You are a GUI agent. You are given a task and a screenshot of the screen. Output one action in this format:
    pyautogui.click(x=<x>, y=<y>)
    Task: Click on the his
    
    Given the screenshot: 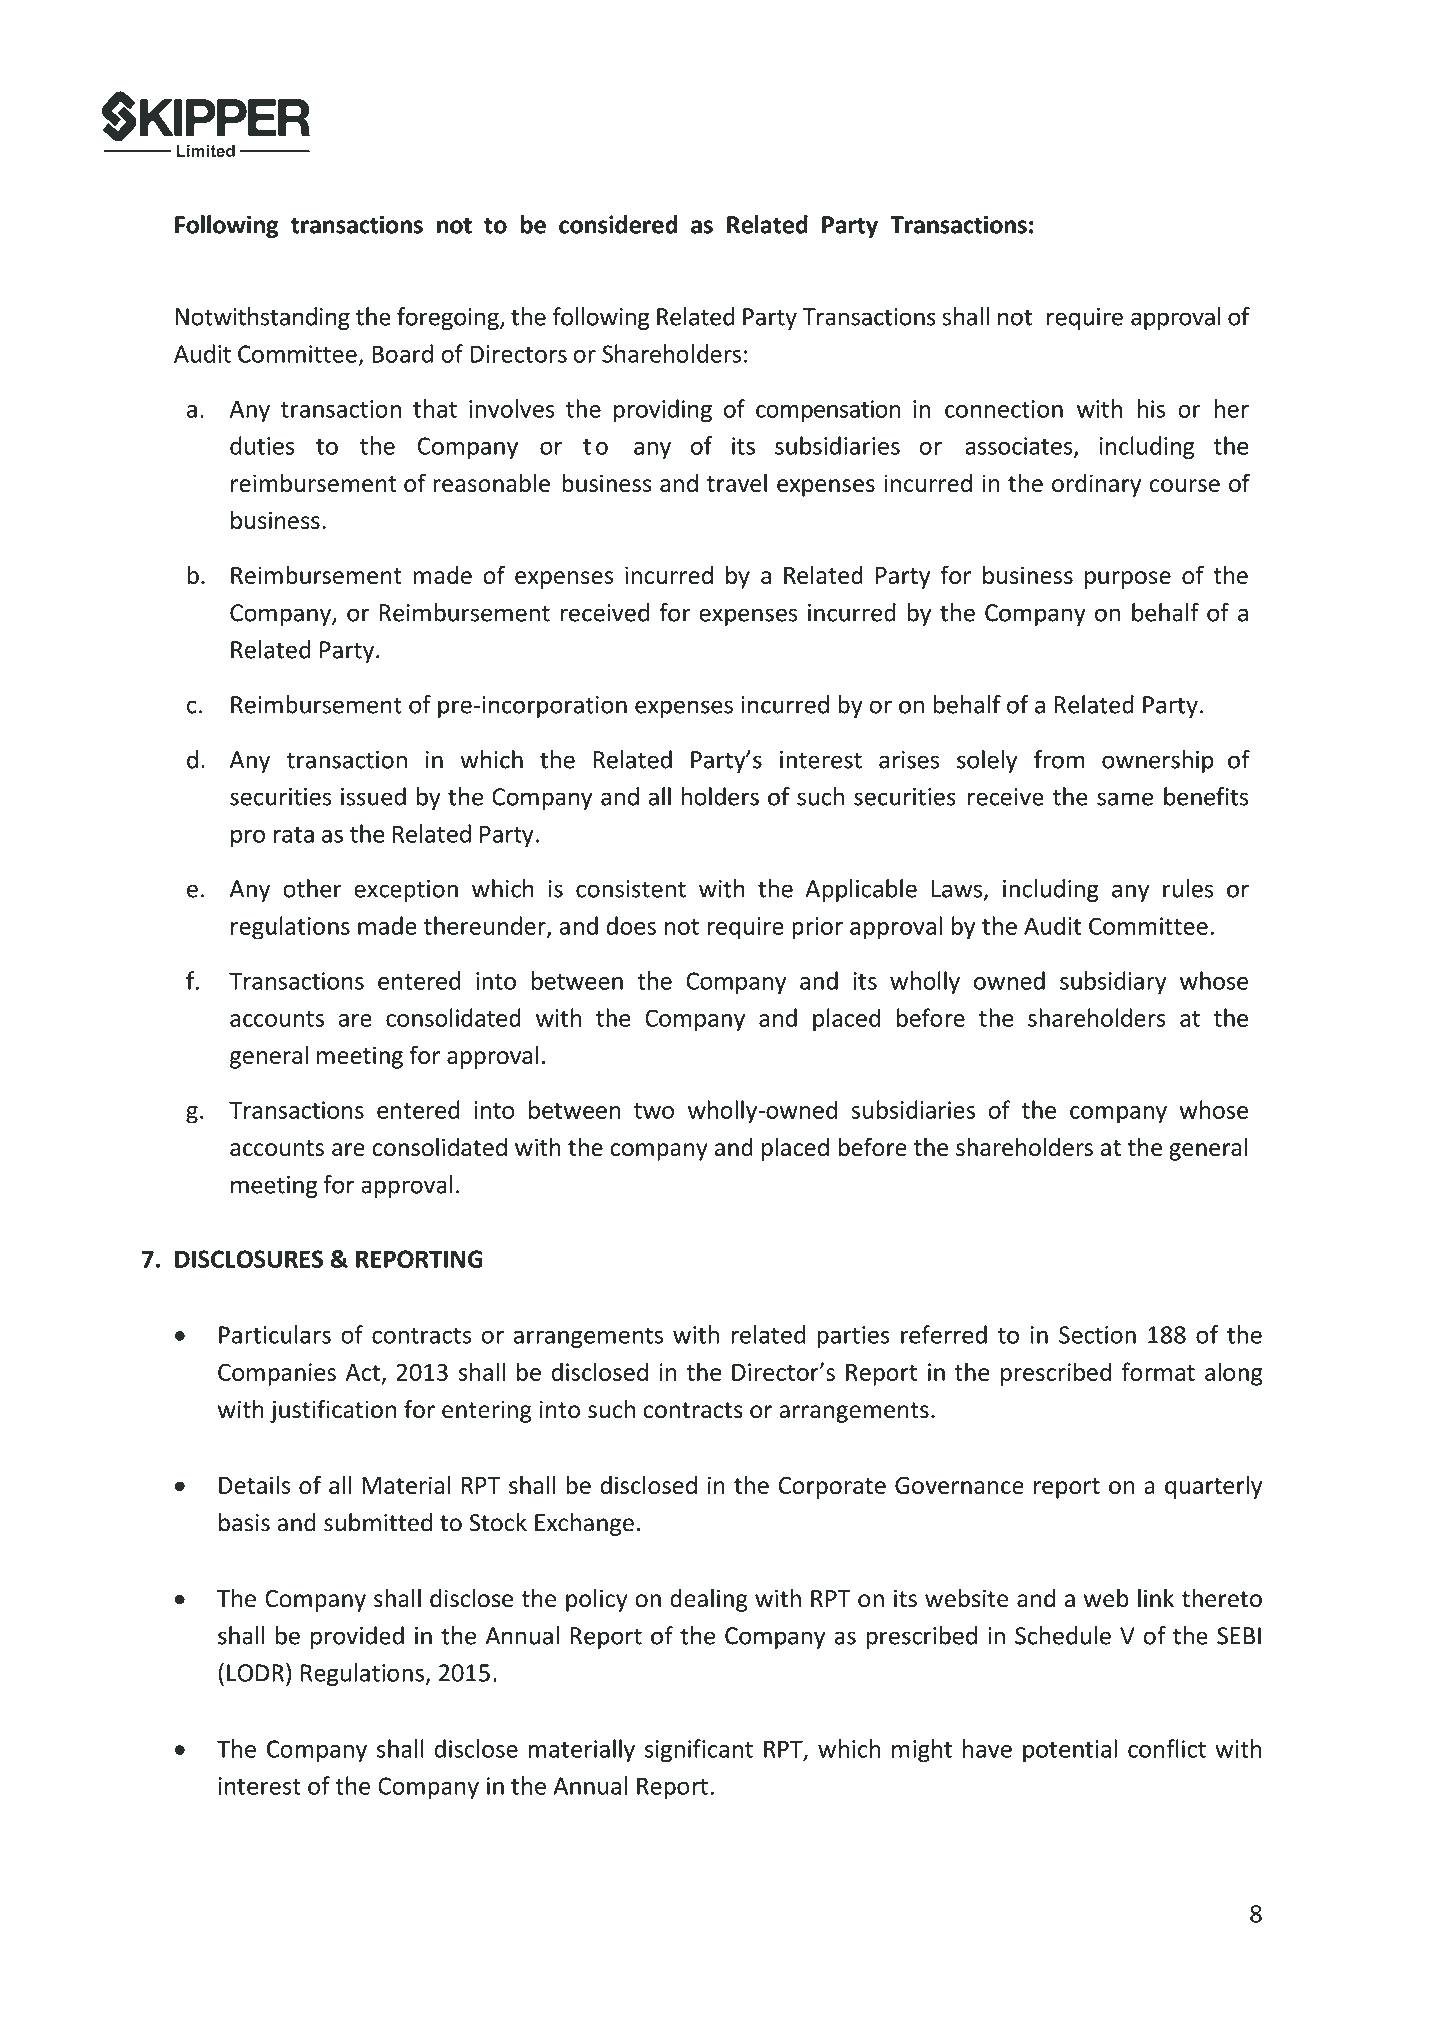 What is the action you would take?
    pyautogui.click(x=1151, y=408)
